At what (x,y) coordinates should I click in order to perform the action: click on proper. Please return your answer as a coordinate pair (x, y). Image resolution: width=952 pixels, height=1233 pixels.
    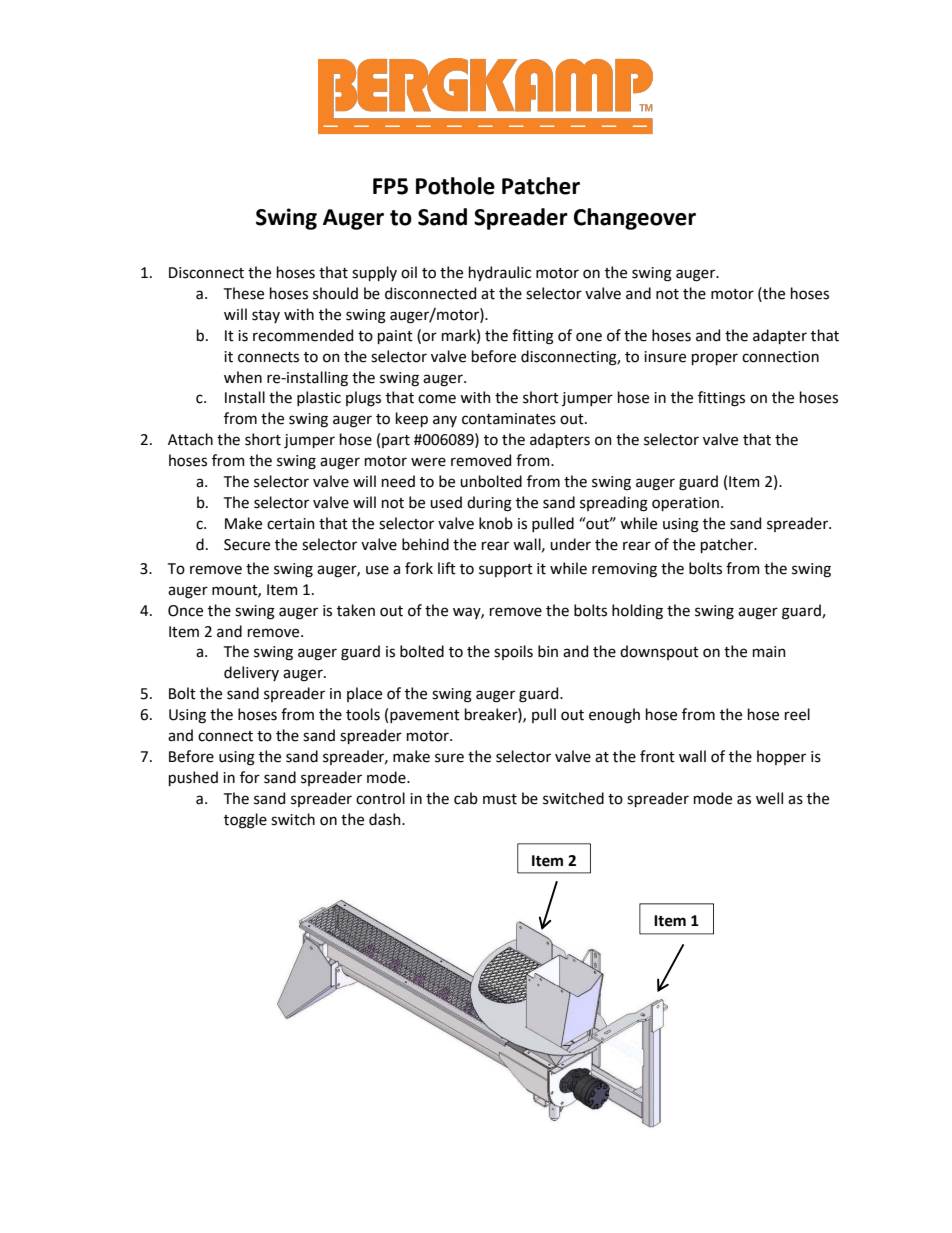
    Looking at the image, I should click on (715, 359).
